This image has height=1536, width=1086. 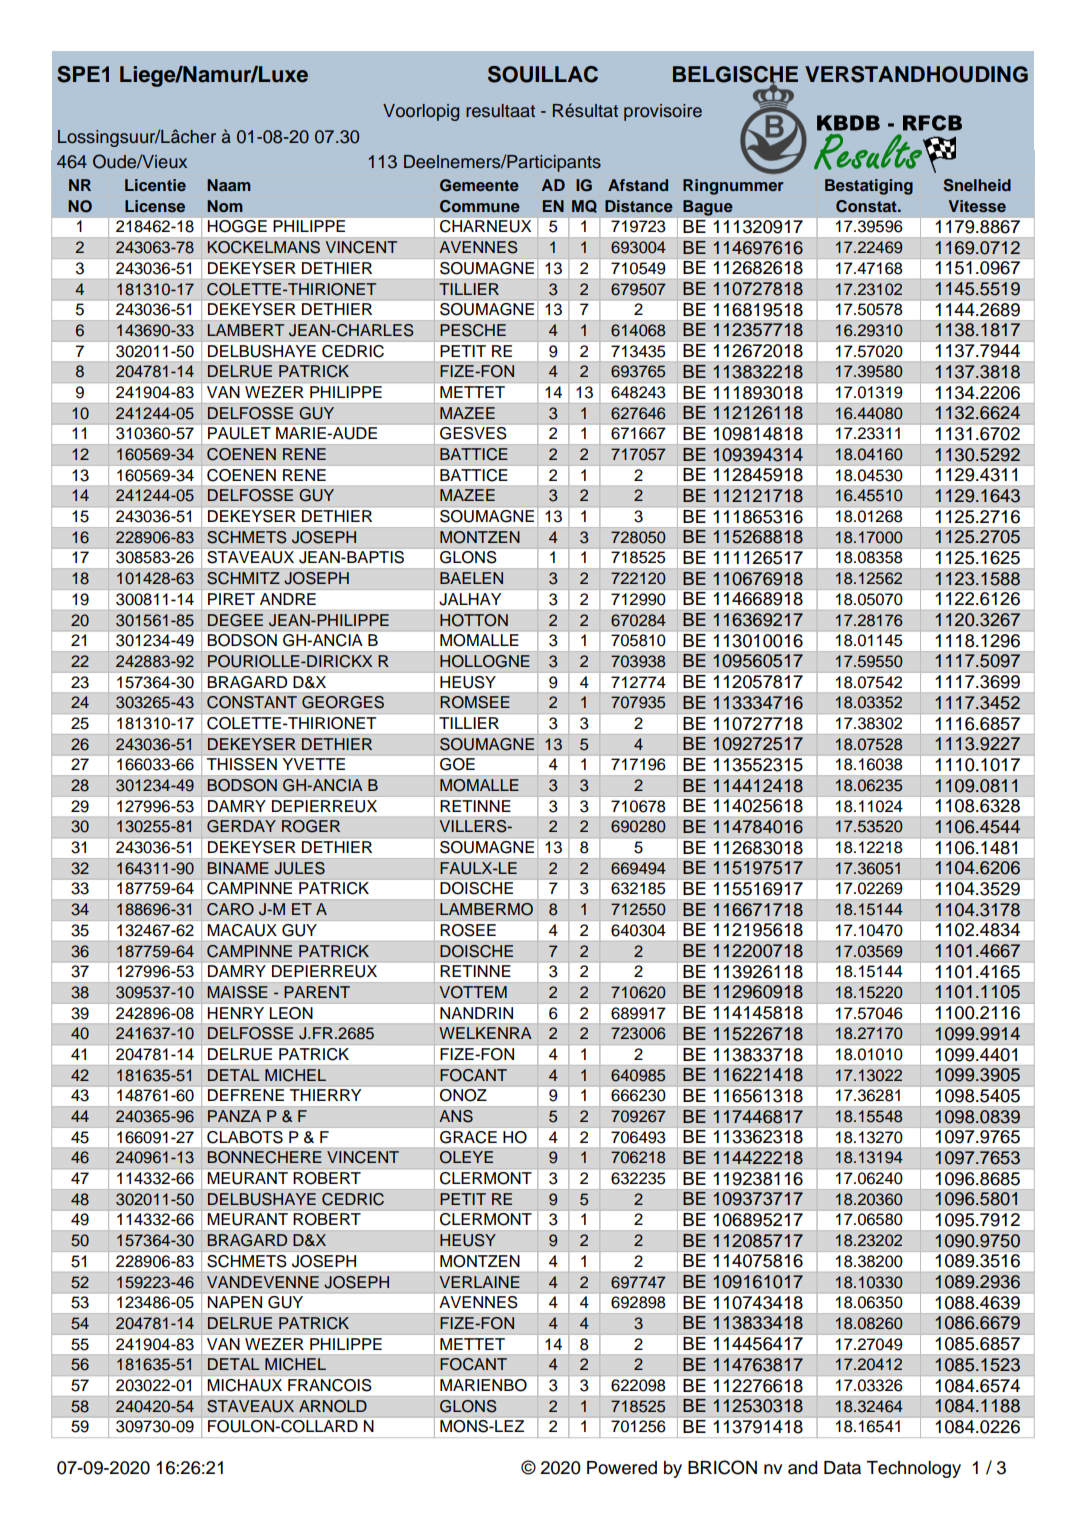 What do you see at coordinates (480, 206) in the image?
I see `Commune` at bounding box center [480, 206].
